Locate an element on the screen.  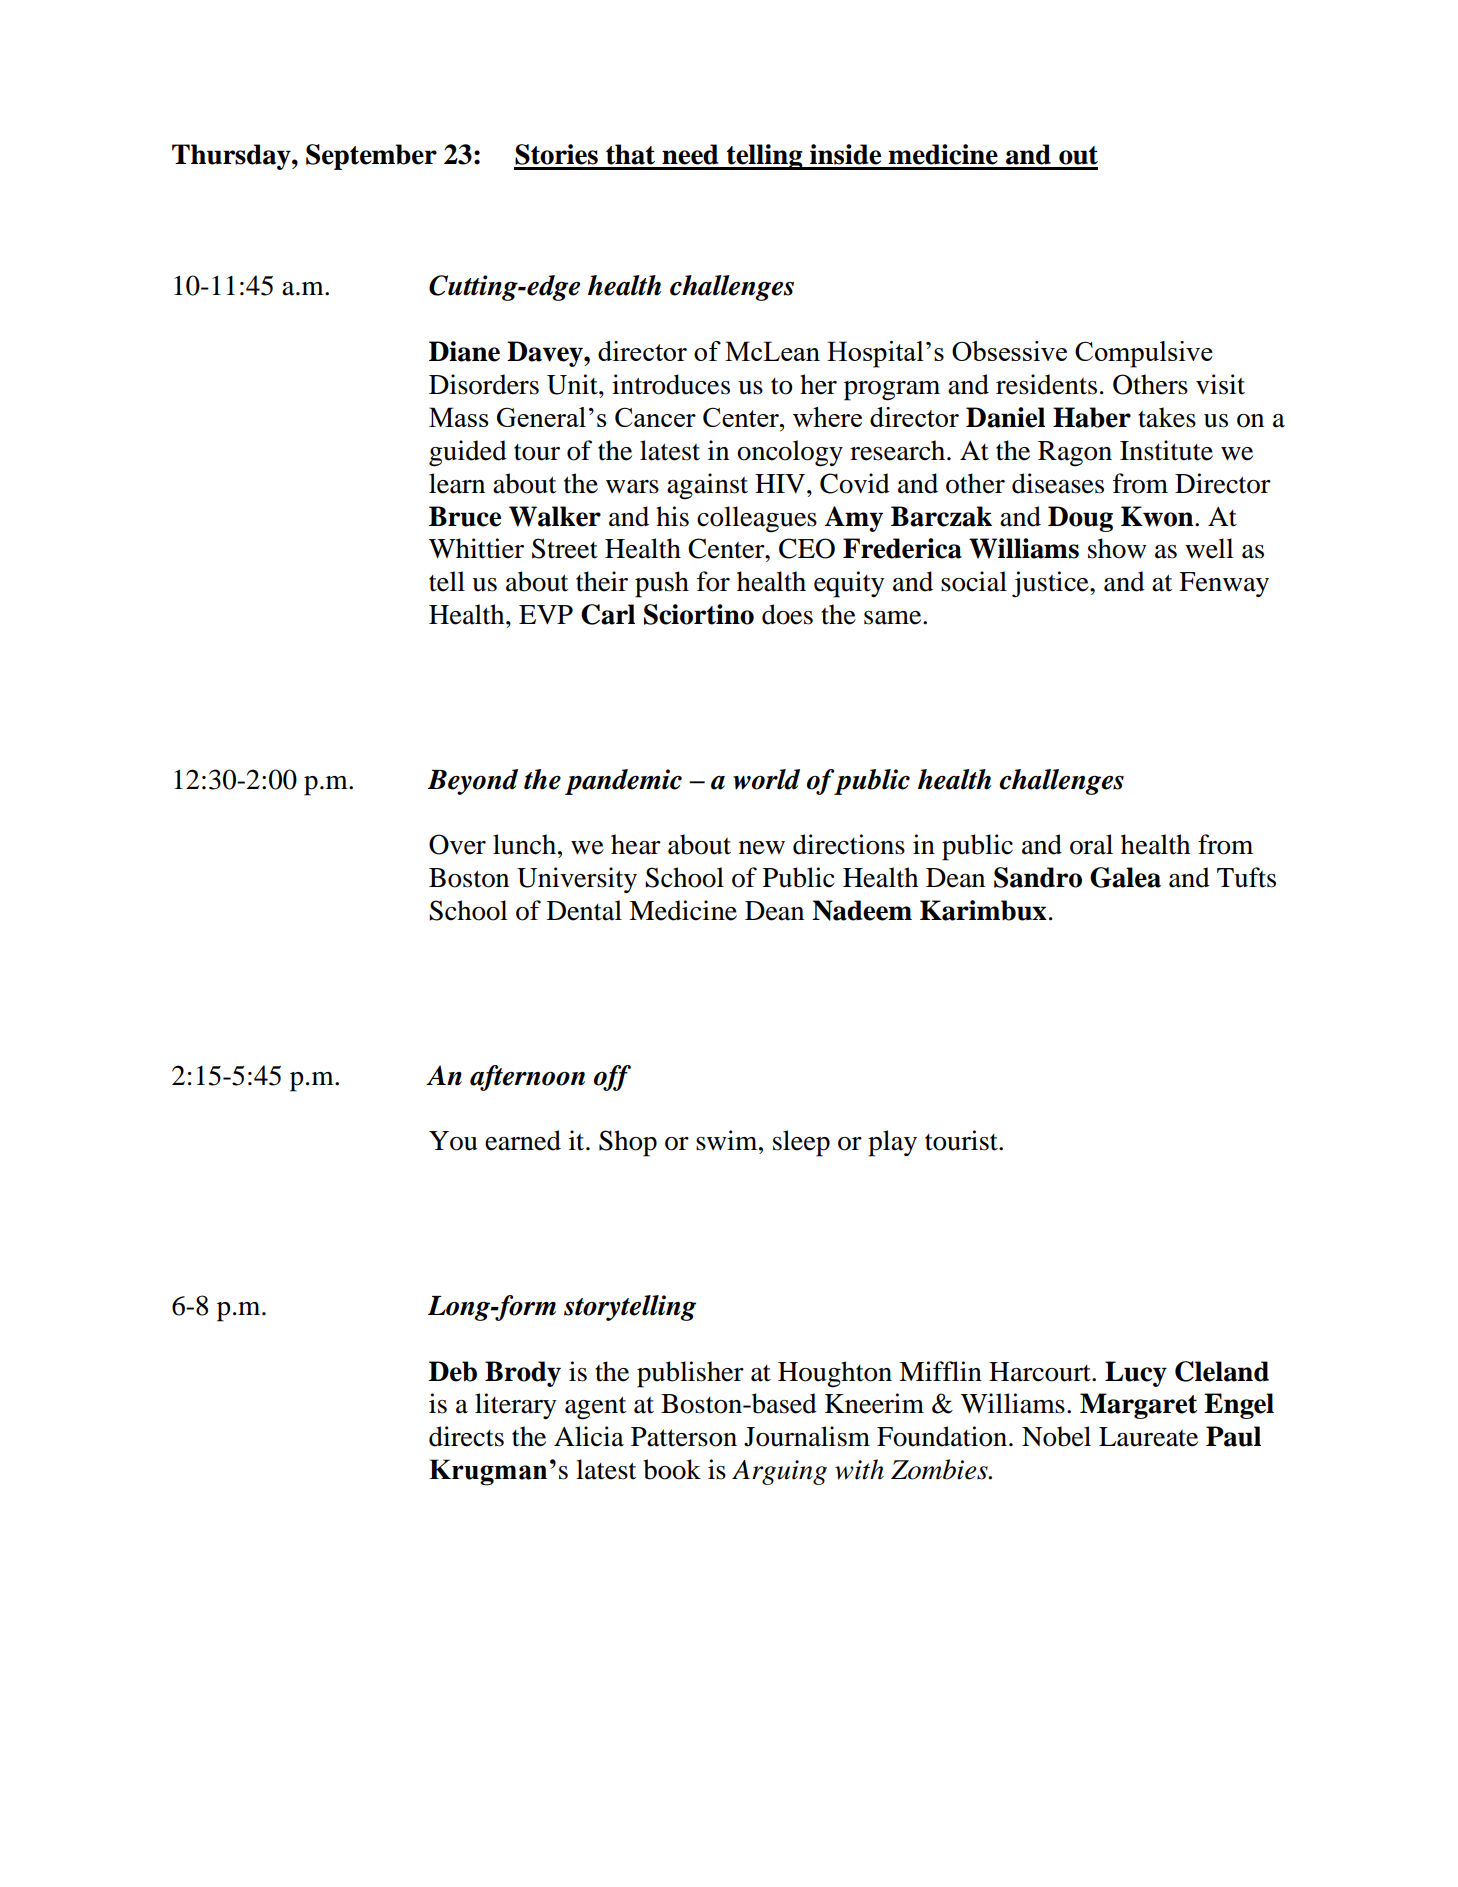
oral is located at coordinates (1091, 844).
